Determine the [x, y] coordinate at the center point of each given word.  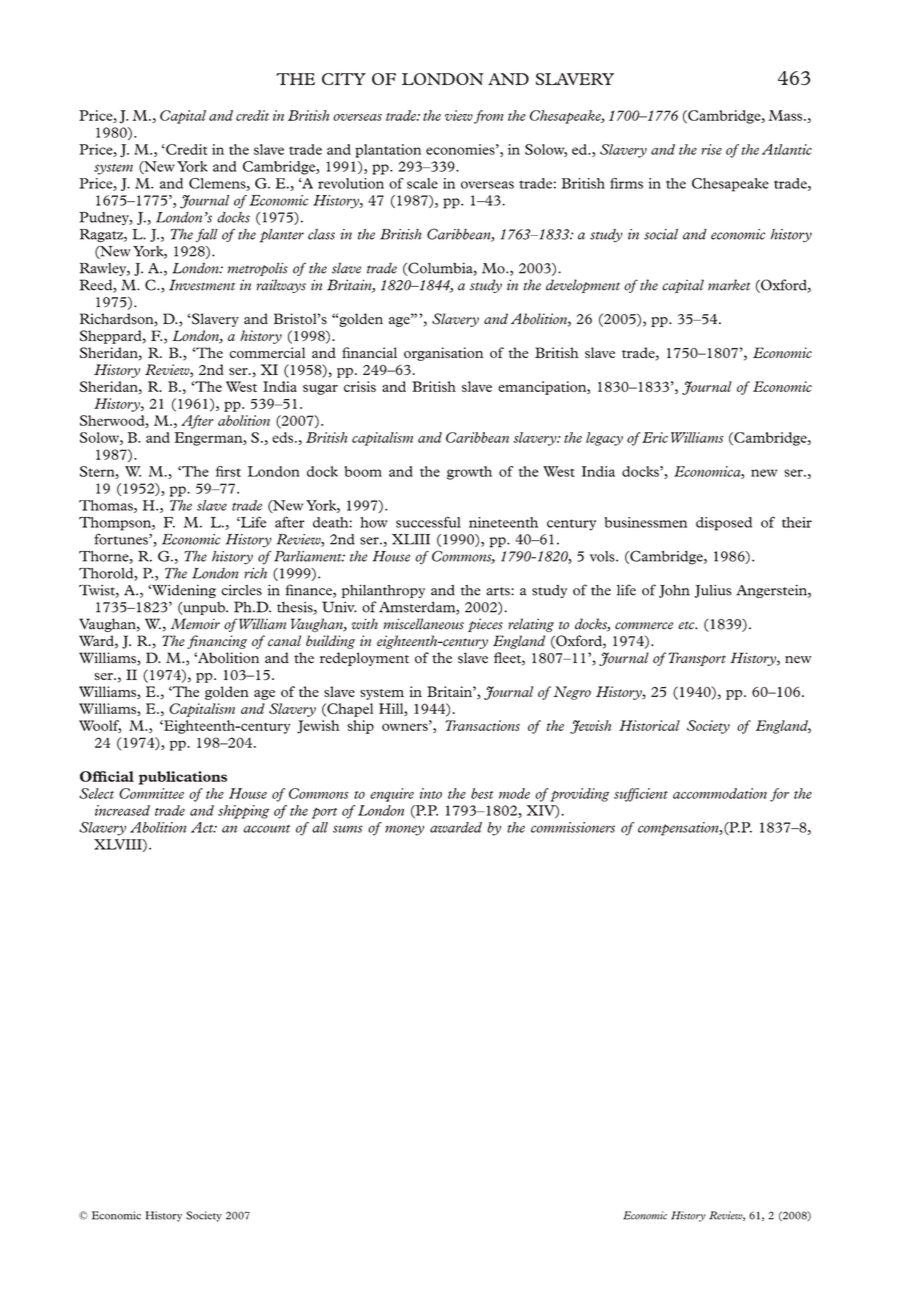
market [729, 285]
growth [469, 473]
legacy [604, 439]
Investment [202, 285]
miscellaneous [423, 624]
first [228, 471]
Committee [151, 793]
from [489, 117]
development [583, 286]
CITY [344, 79]
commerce [644, 626]
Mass [787, 115]
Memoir [195, 624]
